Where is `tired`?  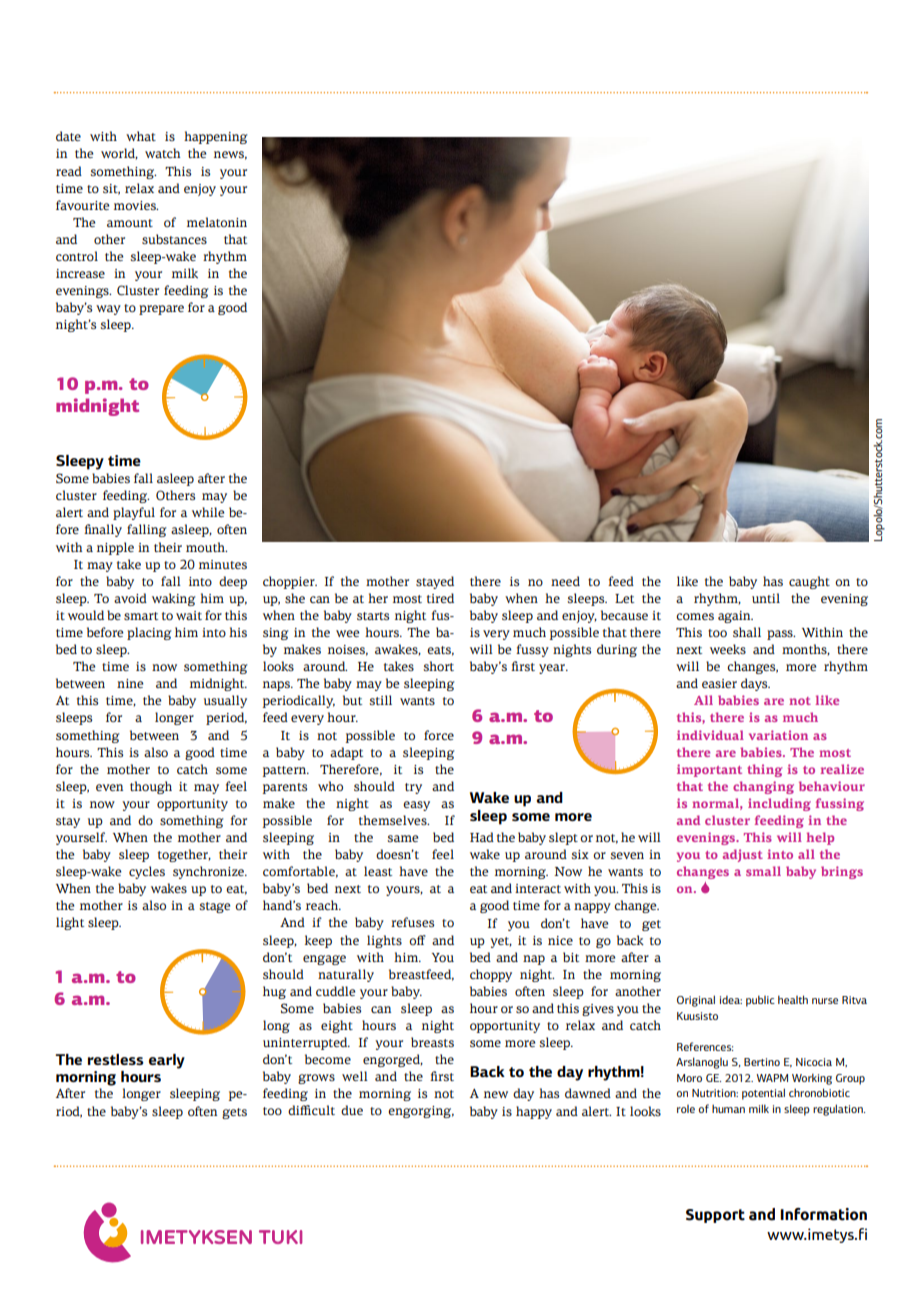 tired is located at coordinates (440, 598).
